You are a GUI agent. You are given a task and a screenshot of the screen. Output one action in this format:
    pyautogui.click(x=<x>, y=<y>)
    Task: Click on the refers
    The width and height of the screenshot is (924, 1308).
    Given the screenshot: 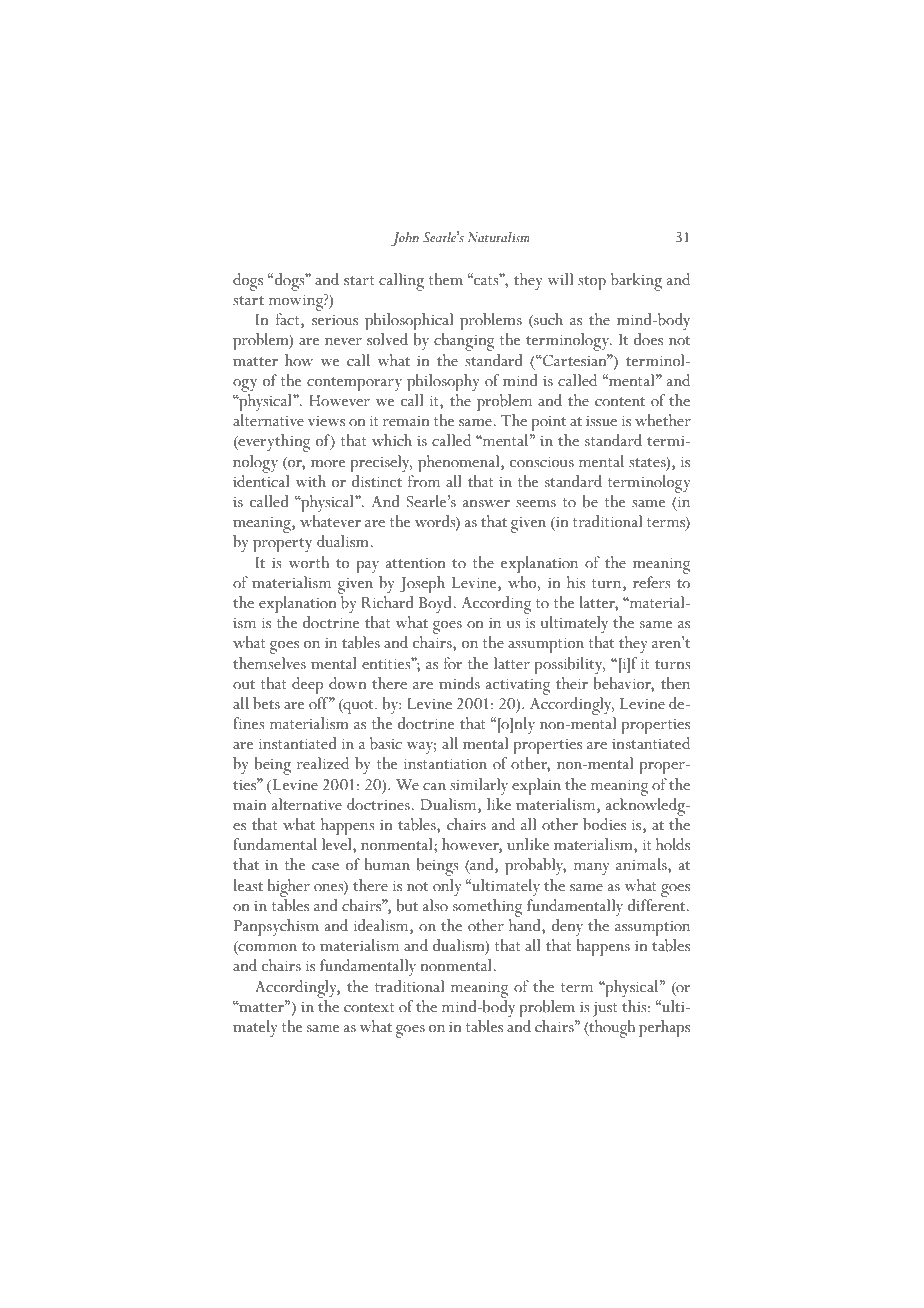 What is the action you would take?
    pyautogui.click(x=652, y=582)
